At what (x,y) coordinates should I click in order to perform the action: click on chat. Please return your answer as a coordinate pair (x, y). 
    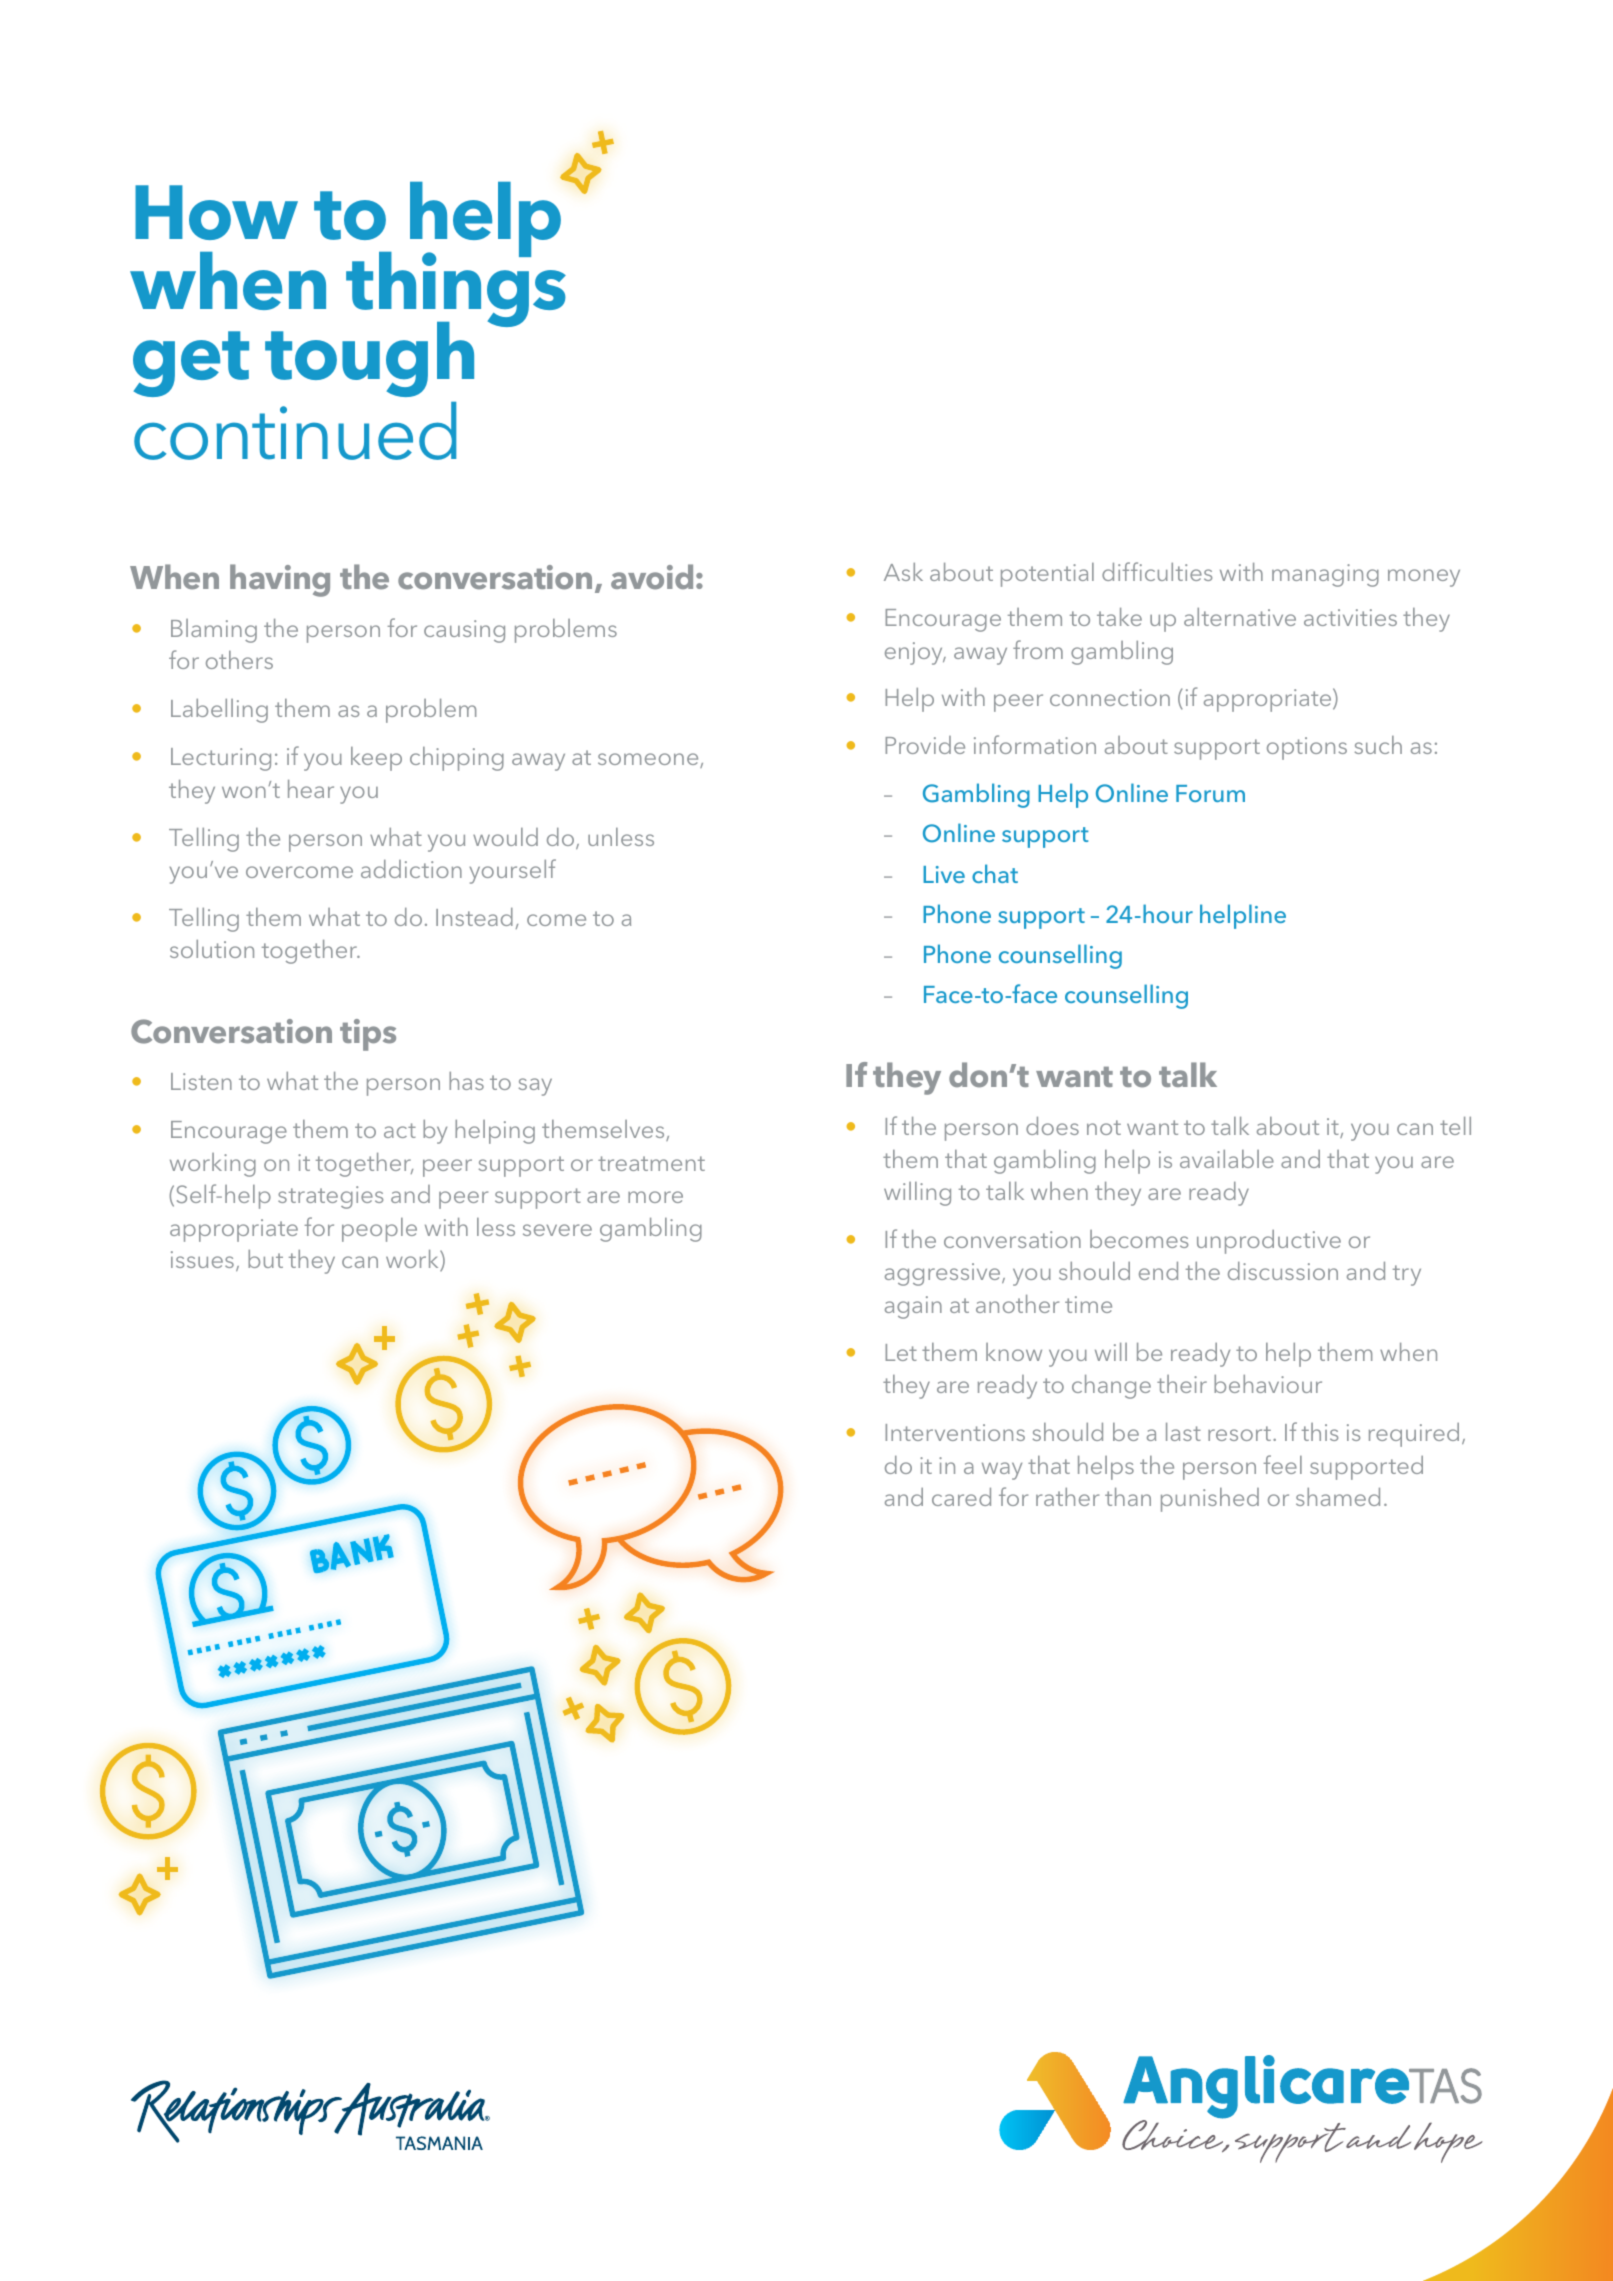
    Looking at the image, I should click on (995, 873).
